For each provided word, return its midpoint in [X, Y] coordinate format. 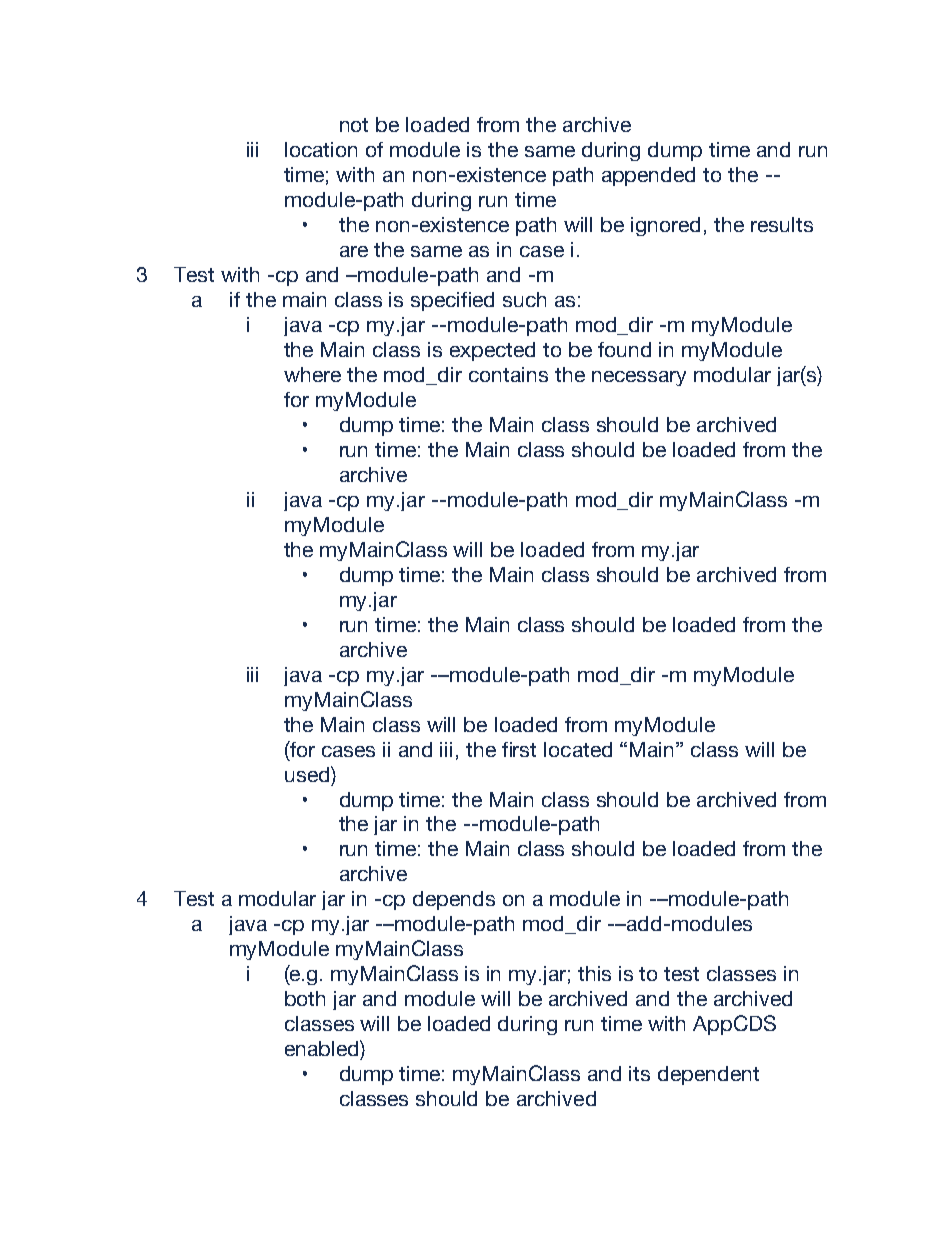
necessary [639, 378]
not [354, 125]
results [782, 224]
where [312, 374]
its [639, 1073]
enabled [323, 1048]
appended [648, 176]
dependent [708, 1075]
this [594, 973]
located [578, 749]
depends [454, 900]
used [308, 774]
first [519, 749]
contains [508, 374]
